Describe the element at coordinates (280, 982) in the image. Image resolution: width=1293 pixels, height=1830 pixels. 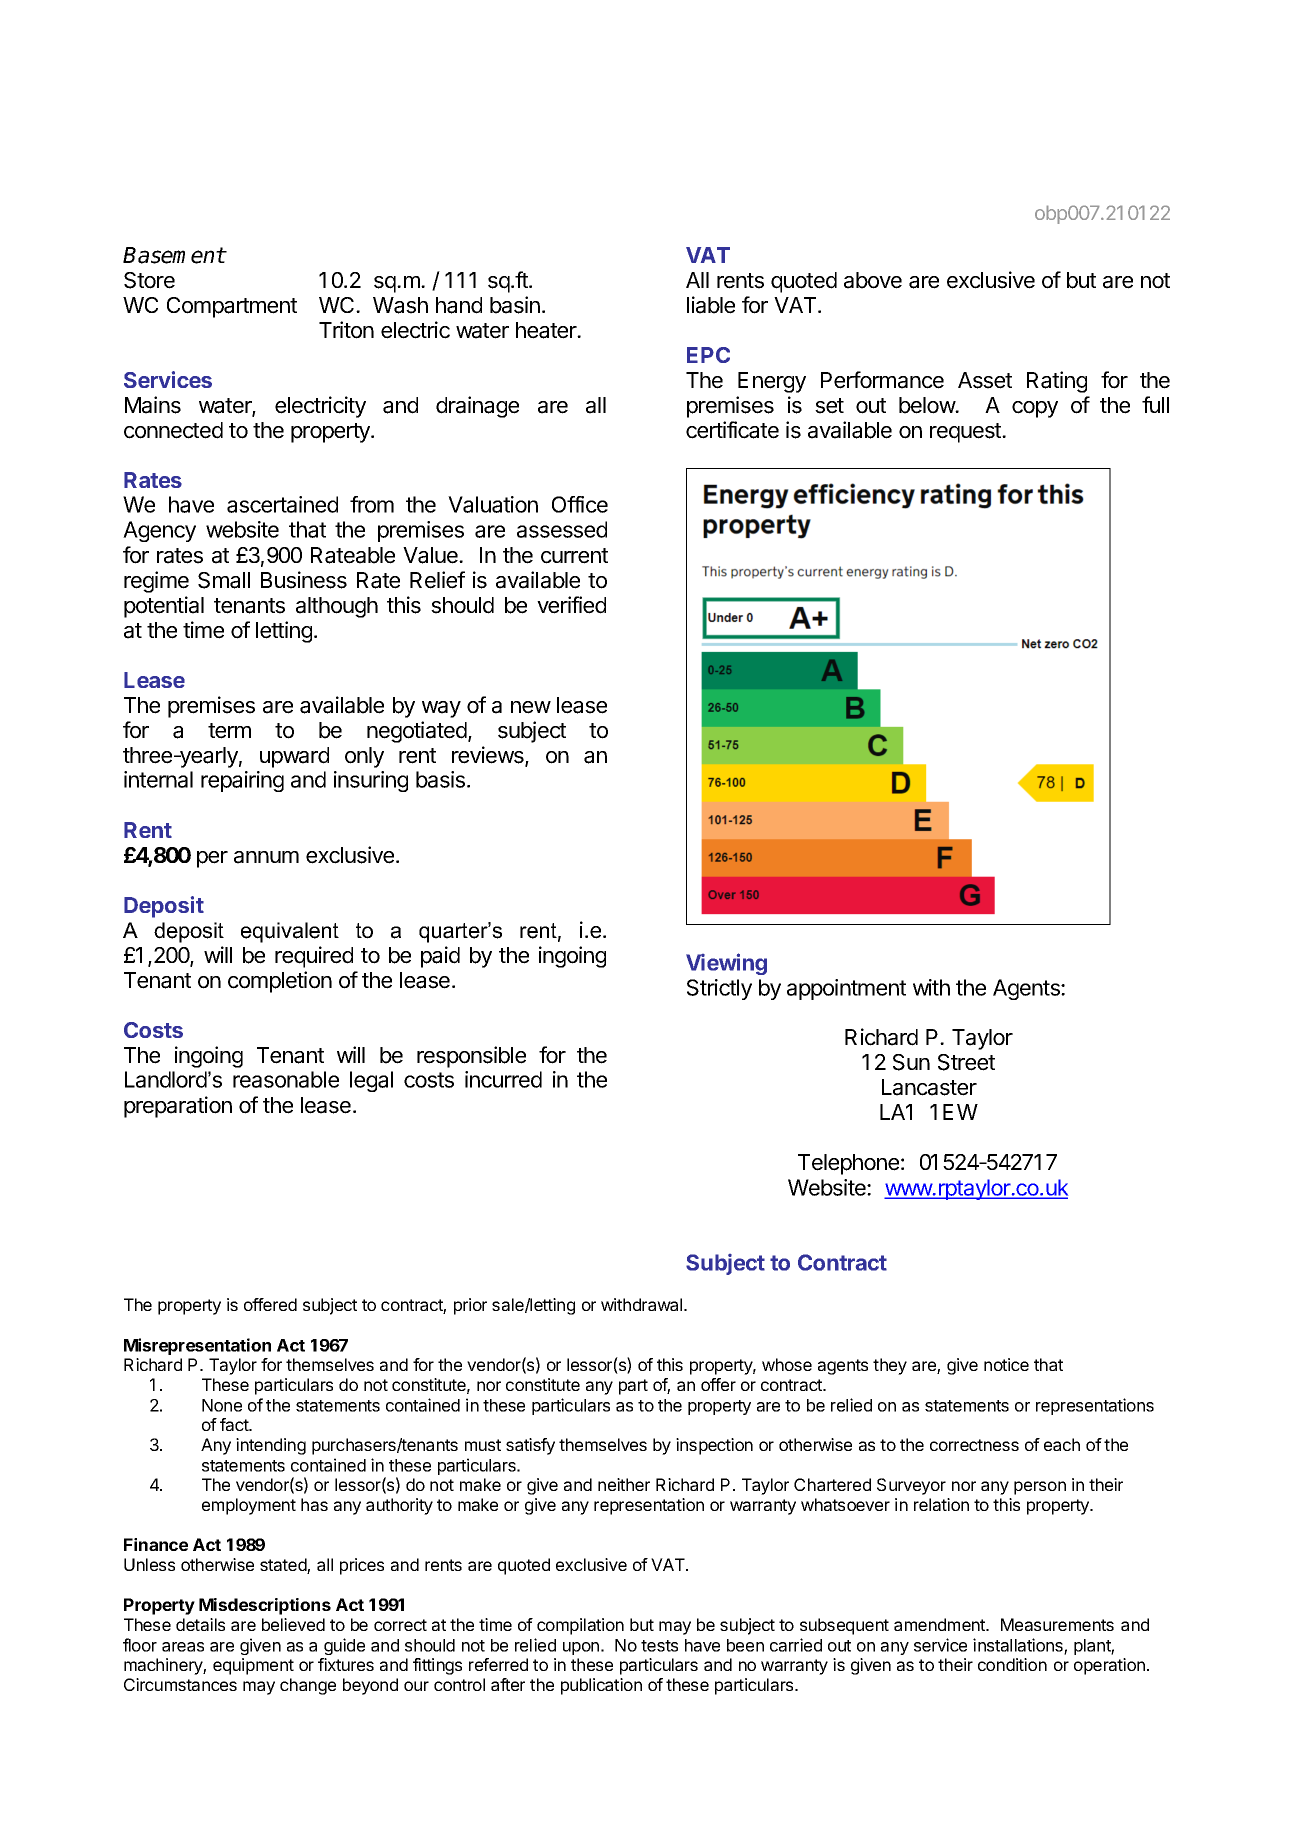
I see `completion` at that location.
